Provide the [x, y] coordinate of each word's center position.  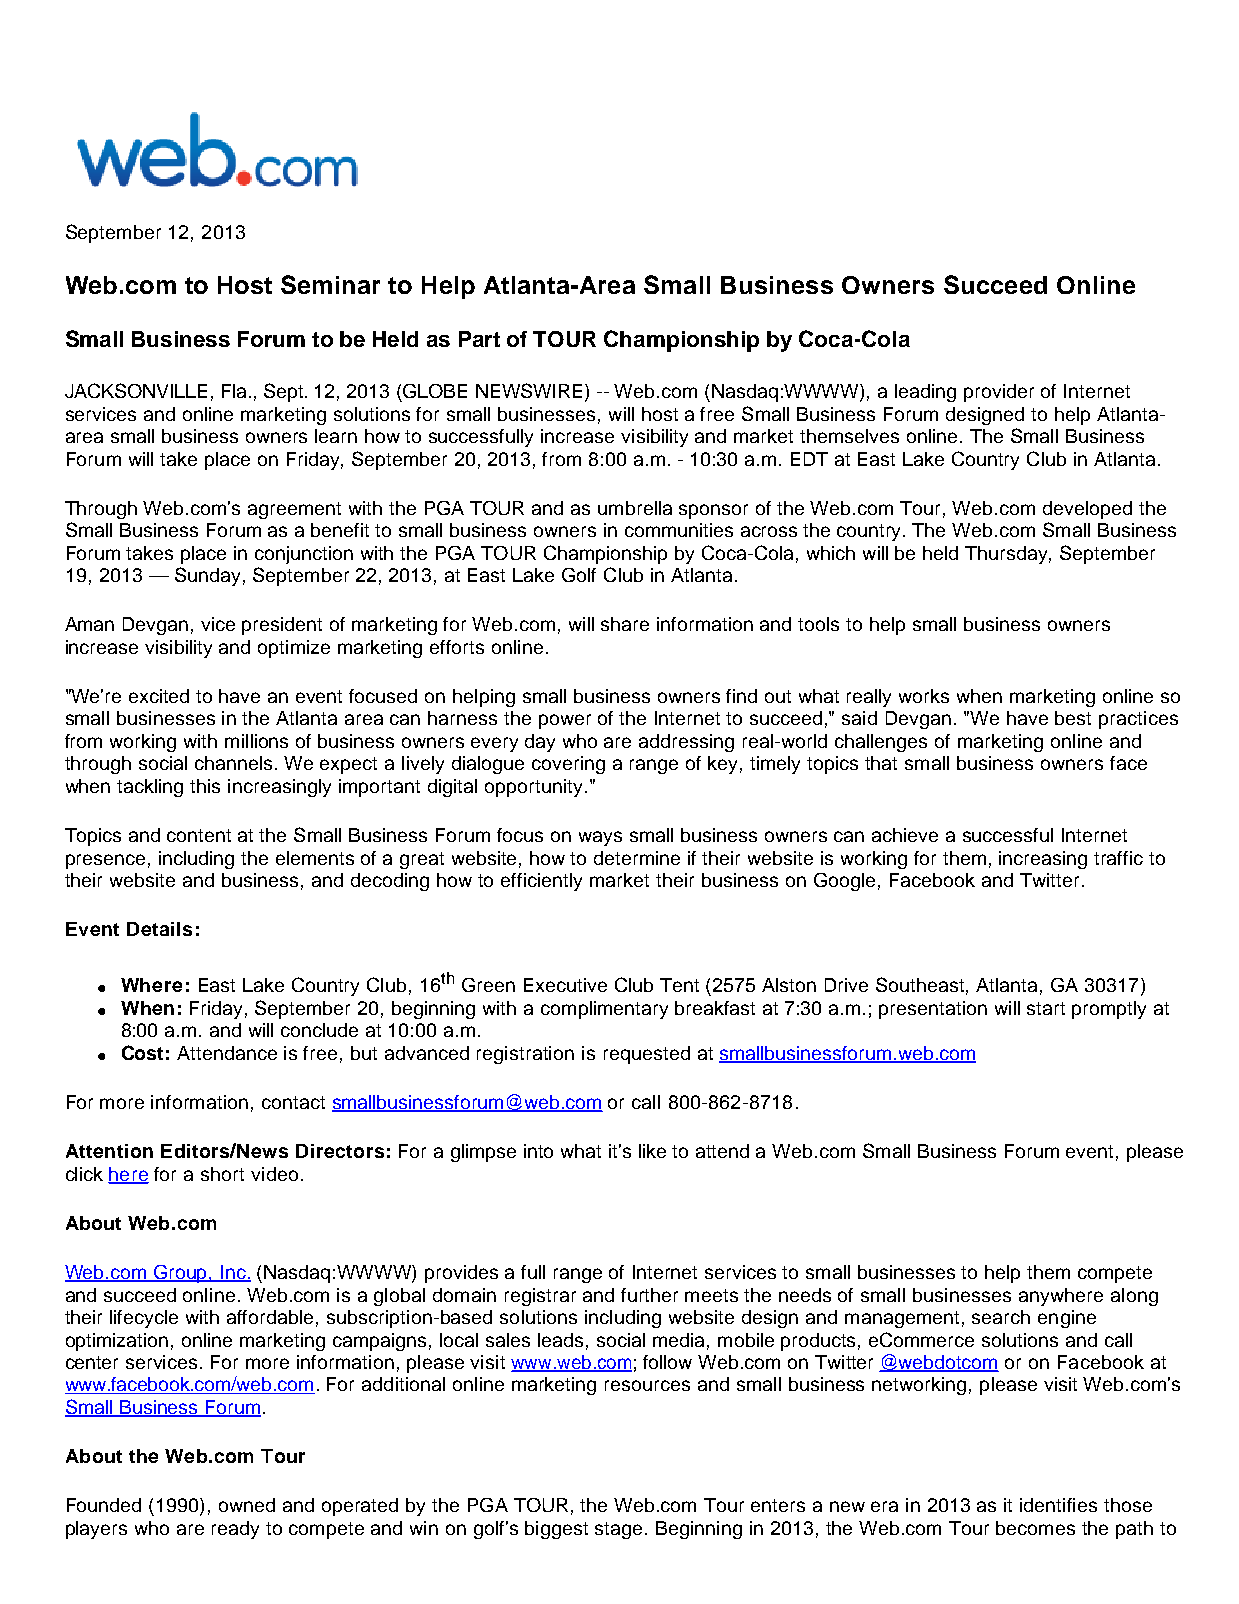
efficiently [541, 882]
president [282, 626]
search [1001, 1317]
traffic [1118, 858]
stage [620, 1530]
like [652, 1151]
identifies [1058, 1505]
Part [479, 339]
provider [999, 393]
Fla [234, 391]
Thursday [1008, 555]
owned [247, 1505]
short [222, 1174]
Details [159, 929]
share [625, 624]
